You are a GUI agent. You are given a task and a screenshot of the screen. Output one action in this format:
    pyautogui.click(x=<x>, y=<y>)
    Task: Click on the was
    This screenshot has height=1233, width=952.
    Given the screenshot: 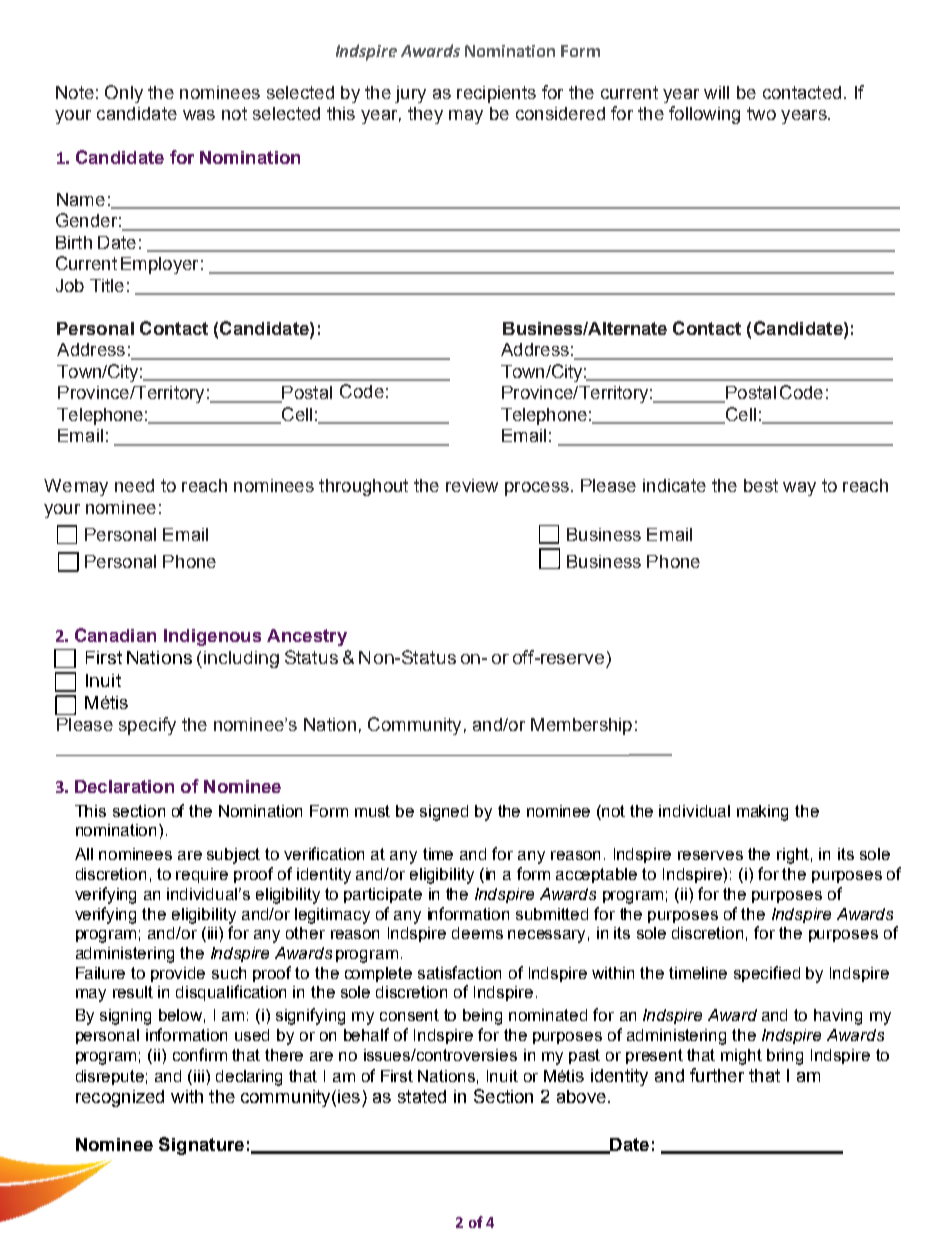 What is the action you would take?
    pyautogui.click(x=199, y=115)
